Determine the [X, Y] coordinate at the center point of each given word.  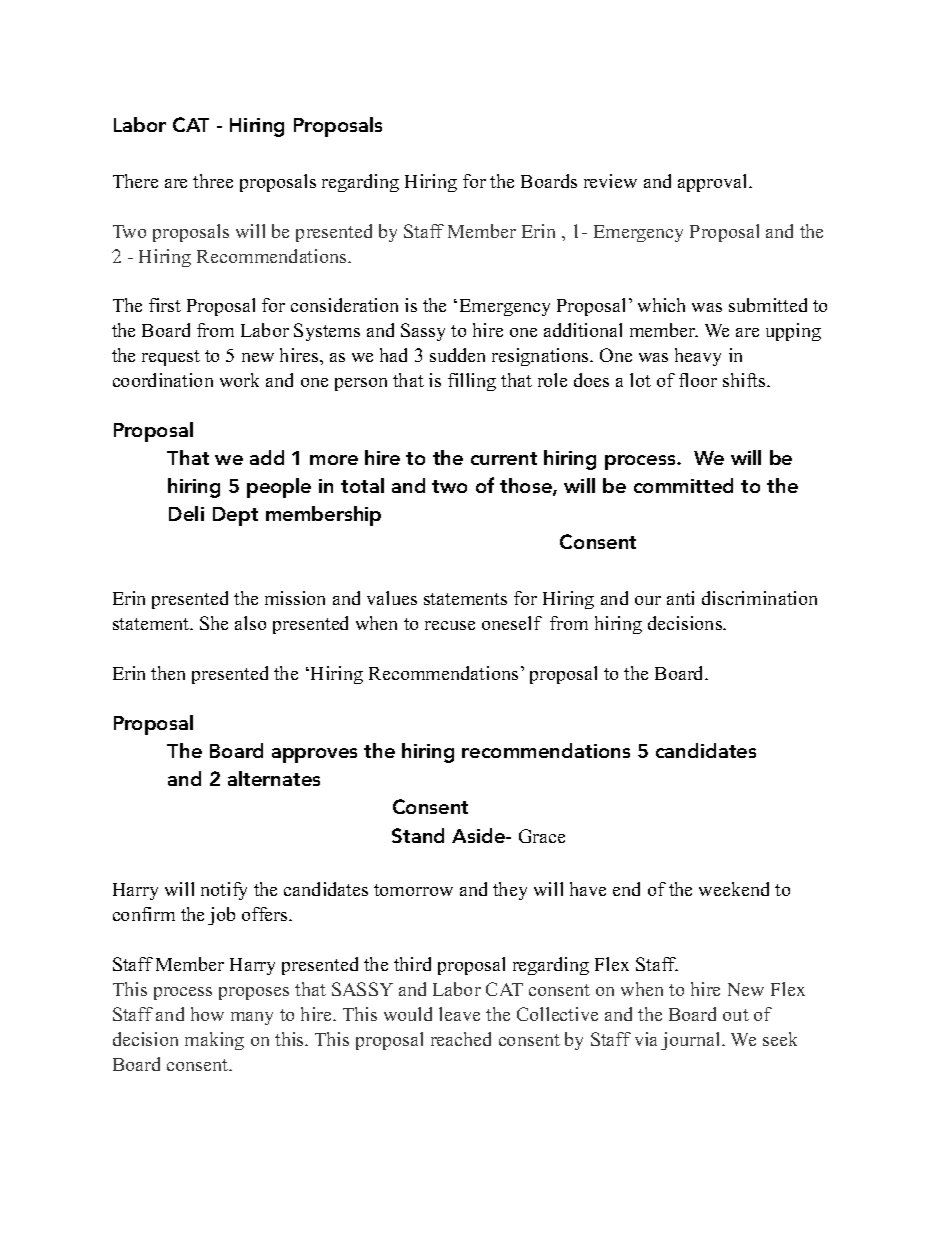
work [239, 380]
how [207, 1014]
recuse [450, 625]
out [736, 1015]
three [213, 181]
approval [714, 183]
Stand [418, 835]
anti [680, 598]
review [610, 181]
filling [472, 382]
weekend [734, 889]
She [214, 623]
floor [698, 380]
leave [459, 1014]
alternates [274, 778]
